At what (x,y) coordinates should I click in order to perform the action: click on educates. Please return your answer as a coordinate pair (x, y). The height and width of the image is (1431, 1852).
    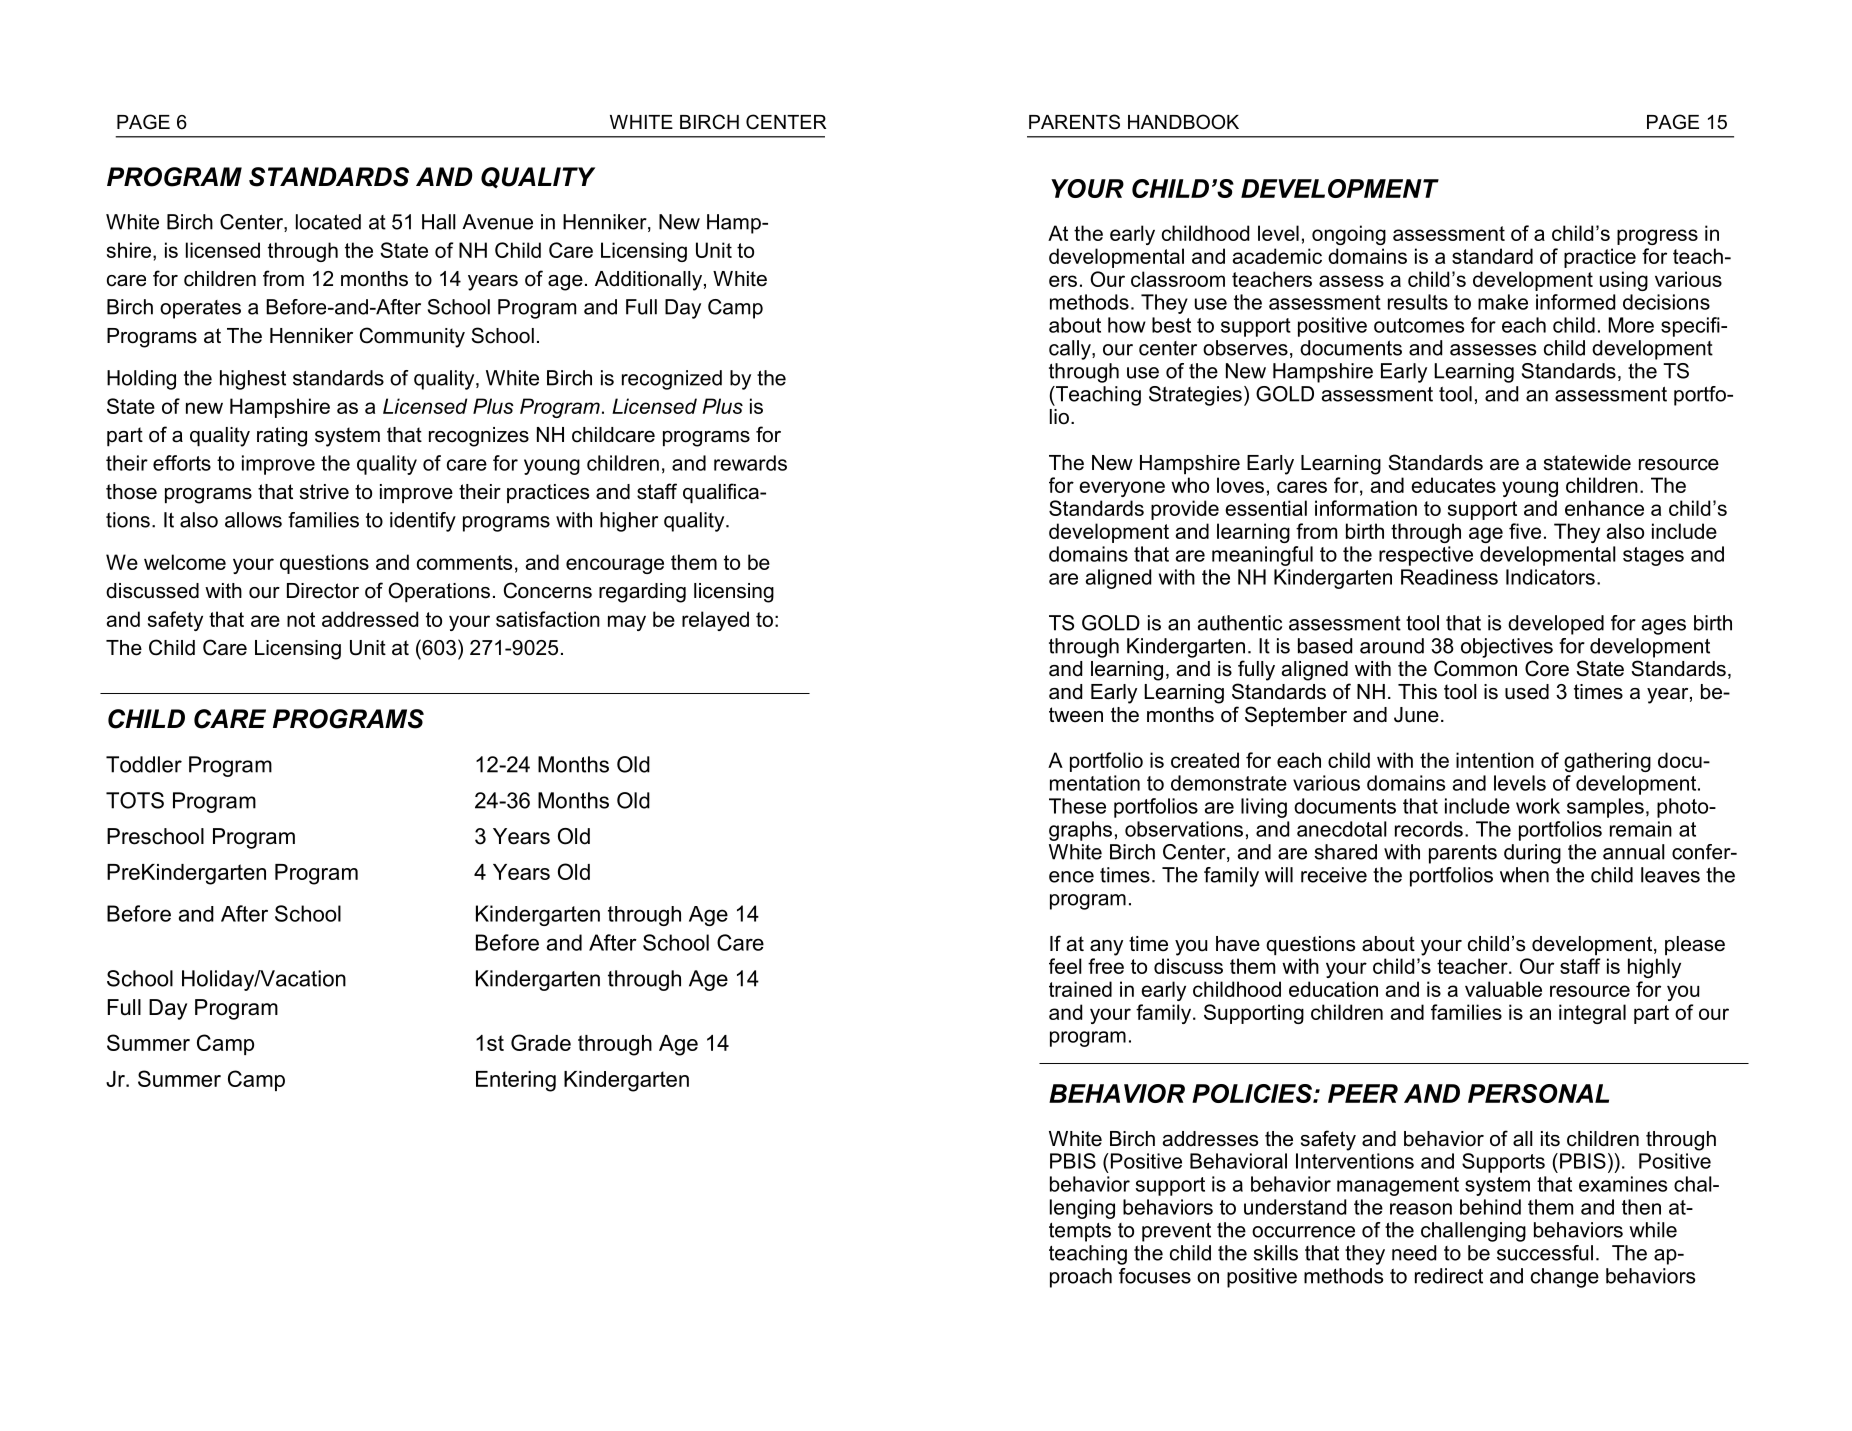
    Looking at the image, I should click on (1453, 485).
